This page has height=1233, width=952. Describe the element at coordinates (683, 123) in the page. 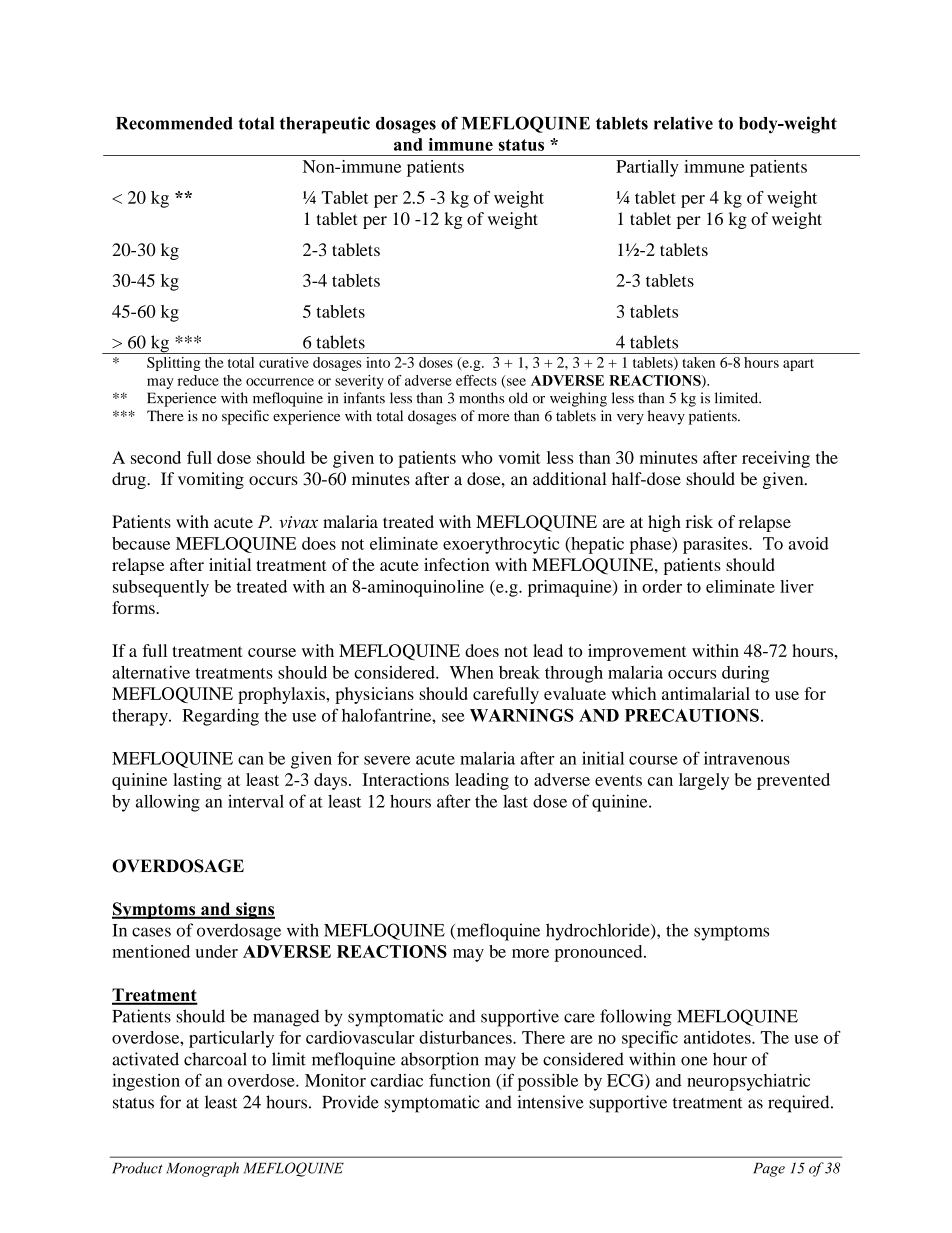

I see `relative` at that location.
